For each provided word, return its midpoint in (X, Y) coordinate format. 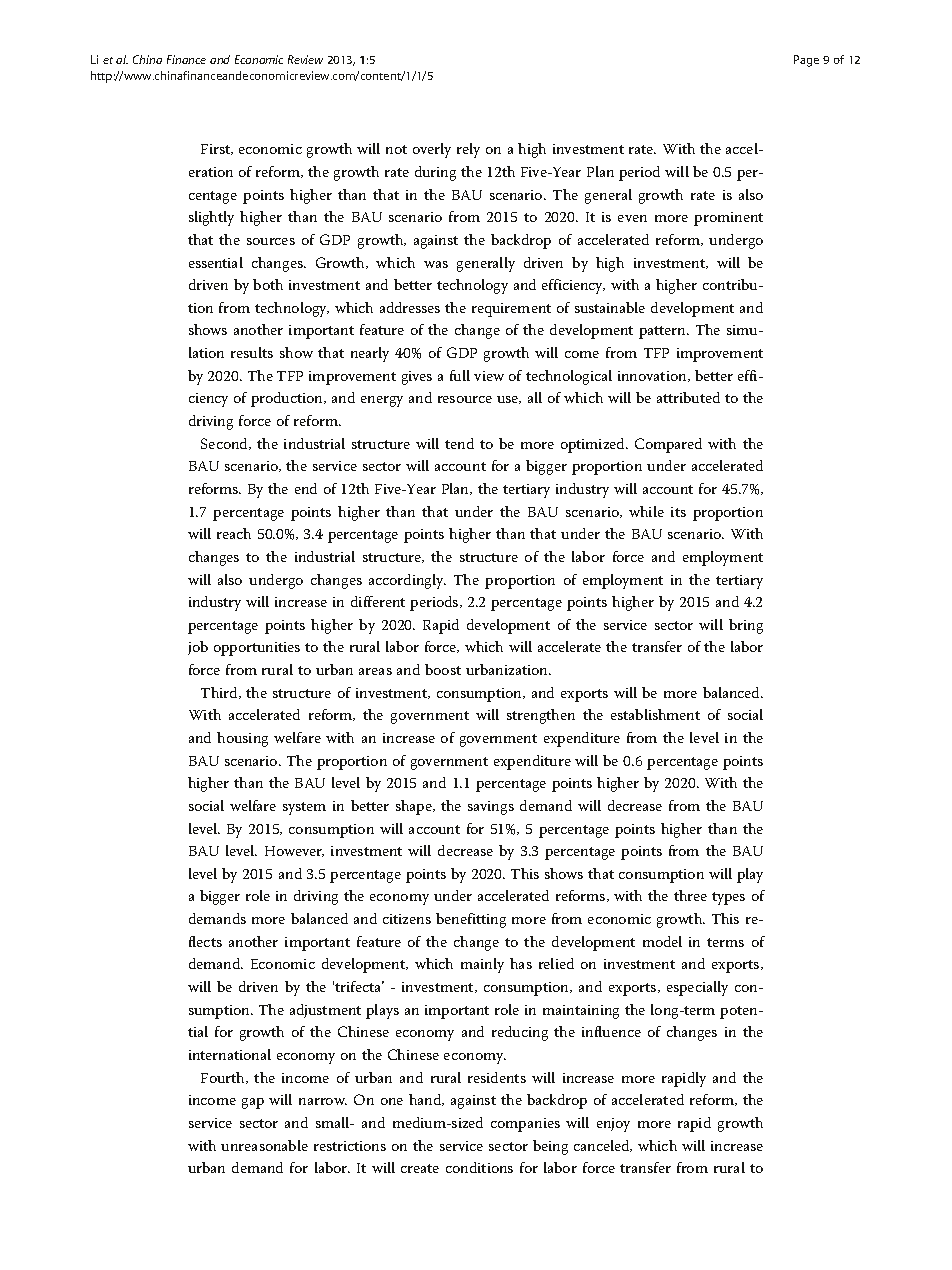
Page (806, 61)
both (268, 284)
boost (443, 669)
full (460, 375)
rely (468, 150)
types (728, 898)
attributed (688, 397)
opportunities (257, 649)
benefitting (471, 920)
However (294, 851)
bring (746, 626)
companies (525, 1125)
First (217, 149)
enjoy (613, 1125)
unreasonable (264, 1145)
